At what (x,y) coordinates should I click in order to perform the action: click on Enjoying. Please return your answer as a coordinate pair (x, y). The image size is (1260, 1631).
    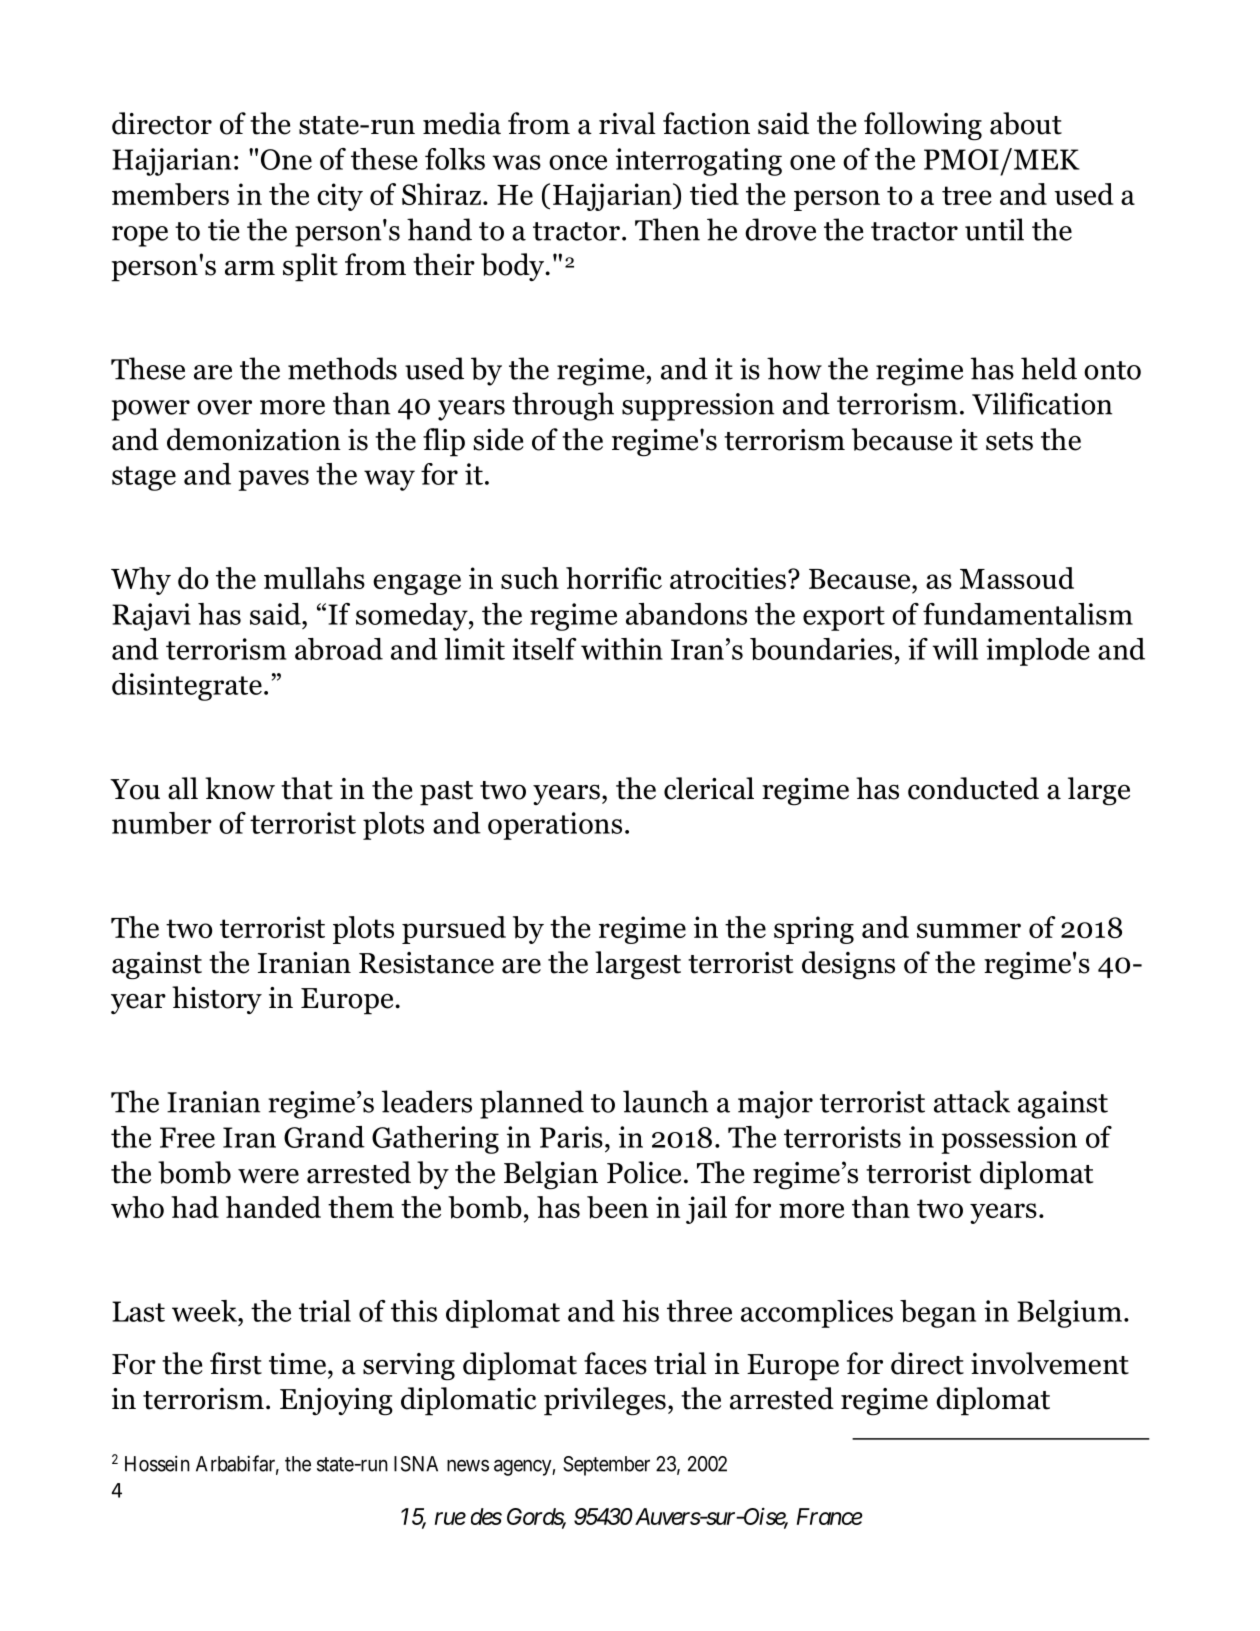
    Looking at the image, I should click on (336, 1402).
